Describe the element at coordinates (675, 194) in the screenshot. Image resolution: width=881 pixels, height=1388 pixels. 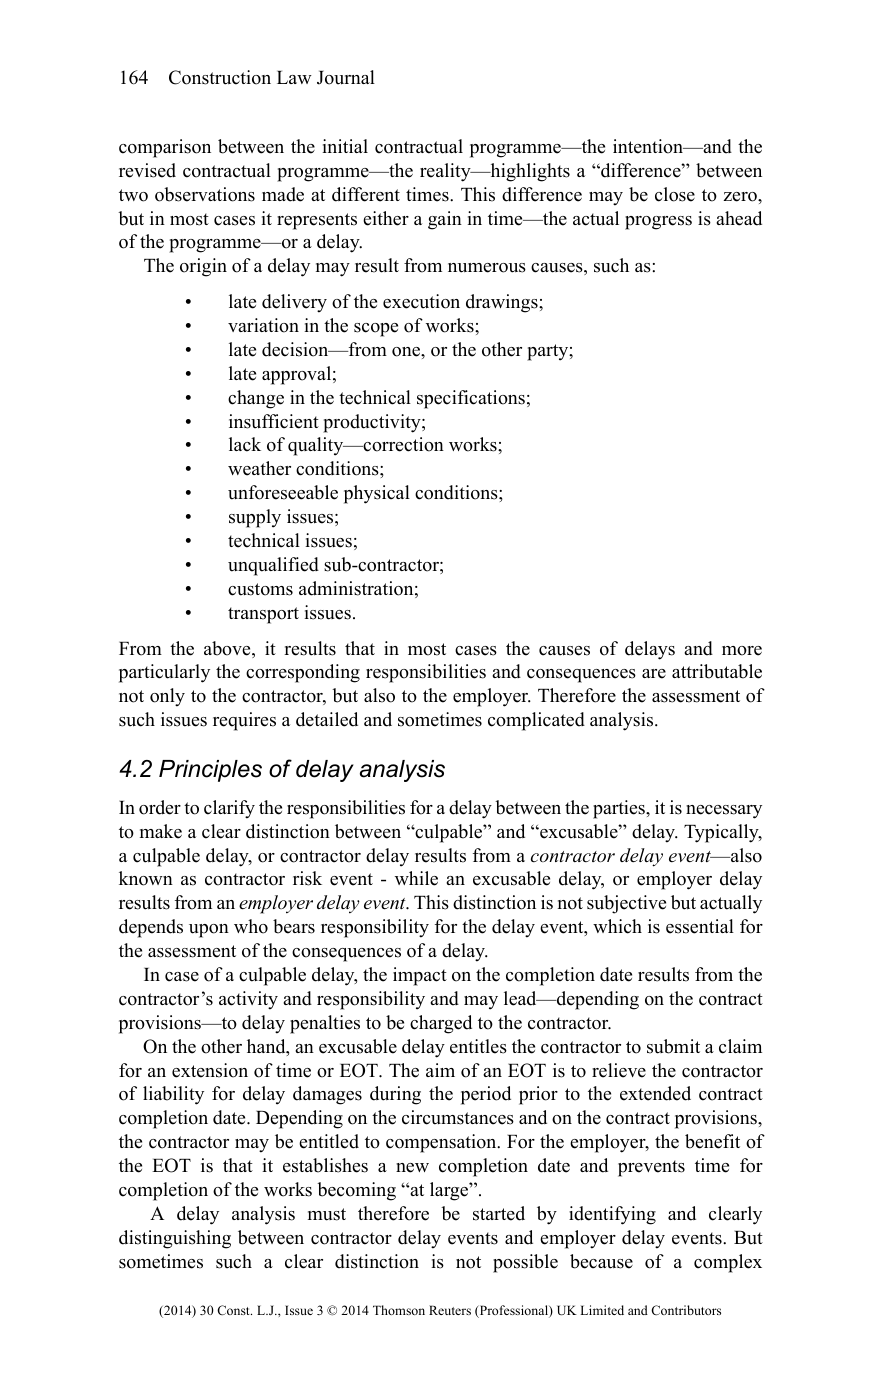
I see `close` at that location.
